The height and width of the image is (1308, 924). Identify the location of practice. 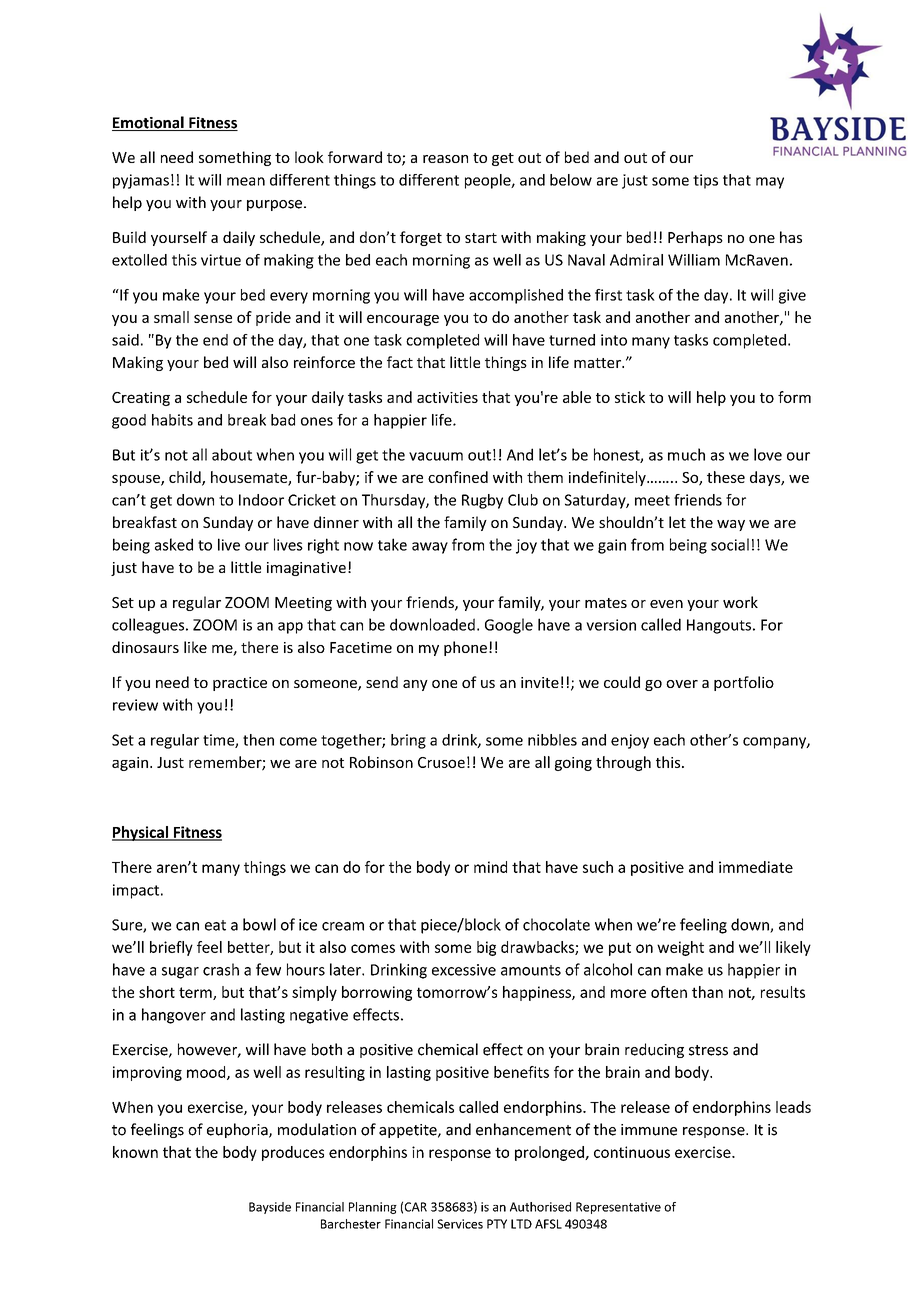
(240, 684).
